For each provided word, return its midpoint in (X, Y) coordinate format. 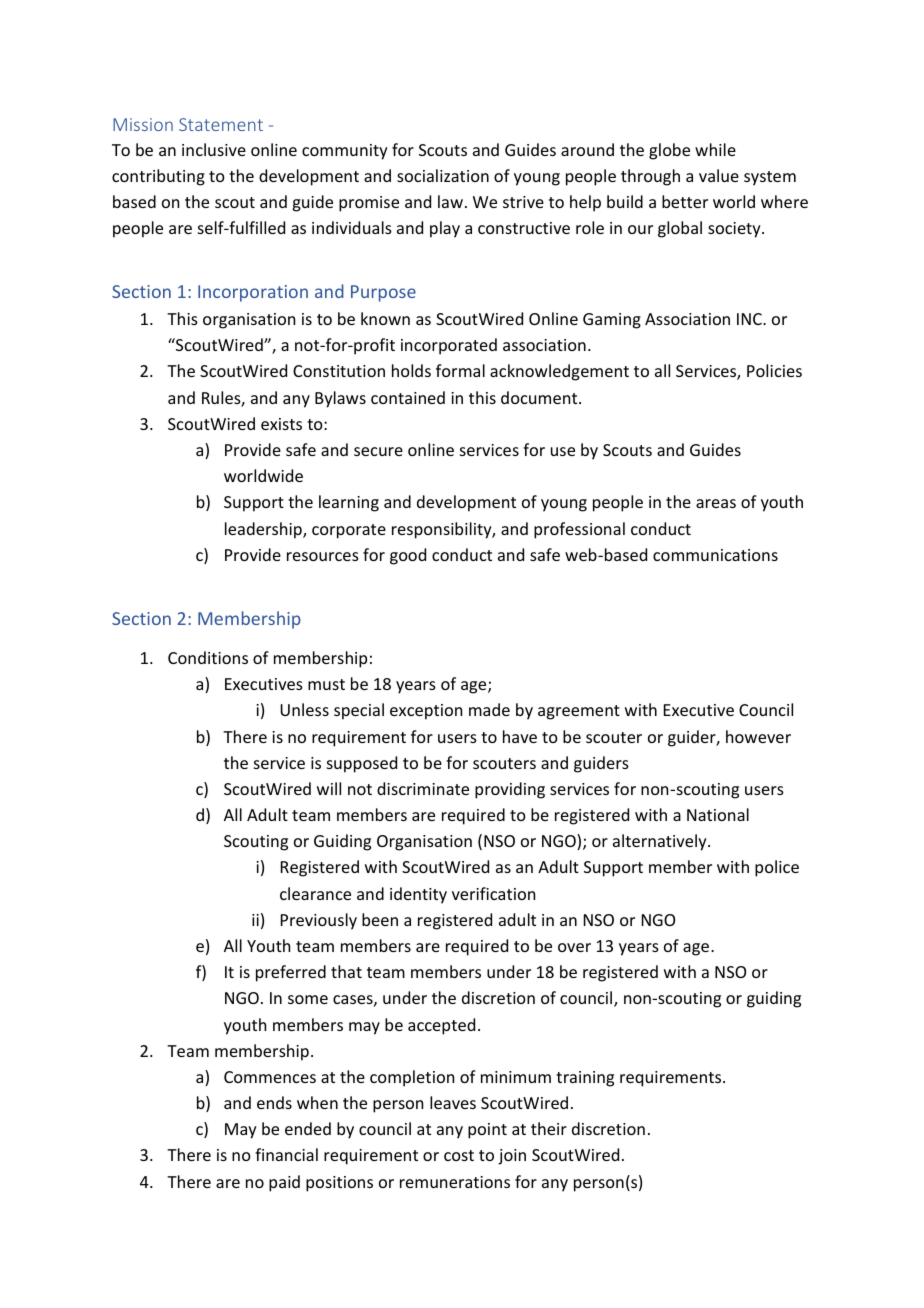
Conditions (208, 657)
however (758, 736)
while (715, 149)
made (489, 709)
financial (286, 1154)
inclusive (214, 149)
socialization (443, 175)
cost (459, 1155)
